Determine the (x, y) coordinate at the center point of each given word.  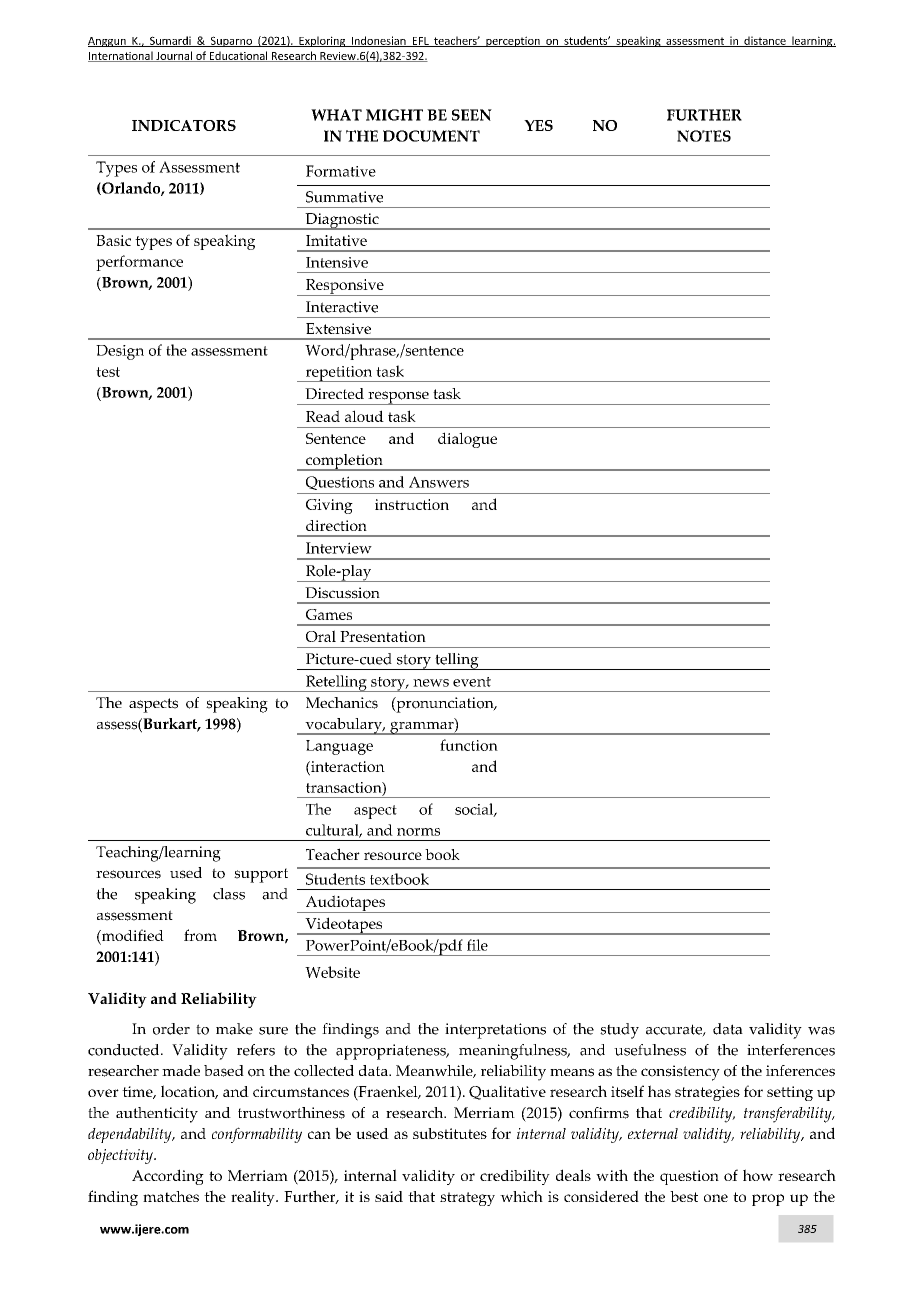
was (821, 1031)
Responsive (344, 287)
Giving (329, 506)
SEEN (472, 115)
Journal (174, 56)
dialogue (467, 440)
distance (765, 41)
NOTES (704, 136)
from (200, 935)
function (469, 745)
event (472, 682)
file (477, 945)
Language (339, 747)
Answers (439, 482)
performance (139, 263)
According (168, 1177)
